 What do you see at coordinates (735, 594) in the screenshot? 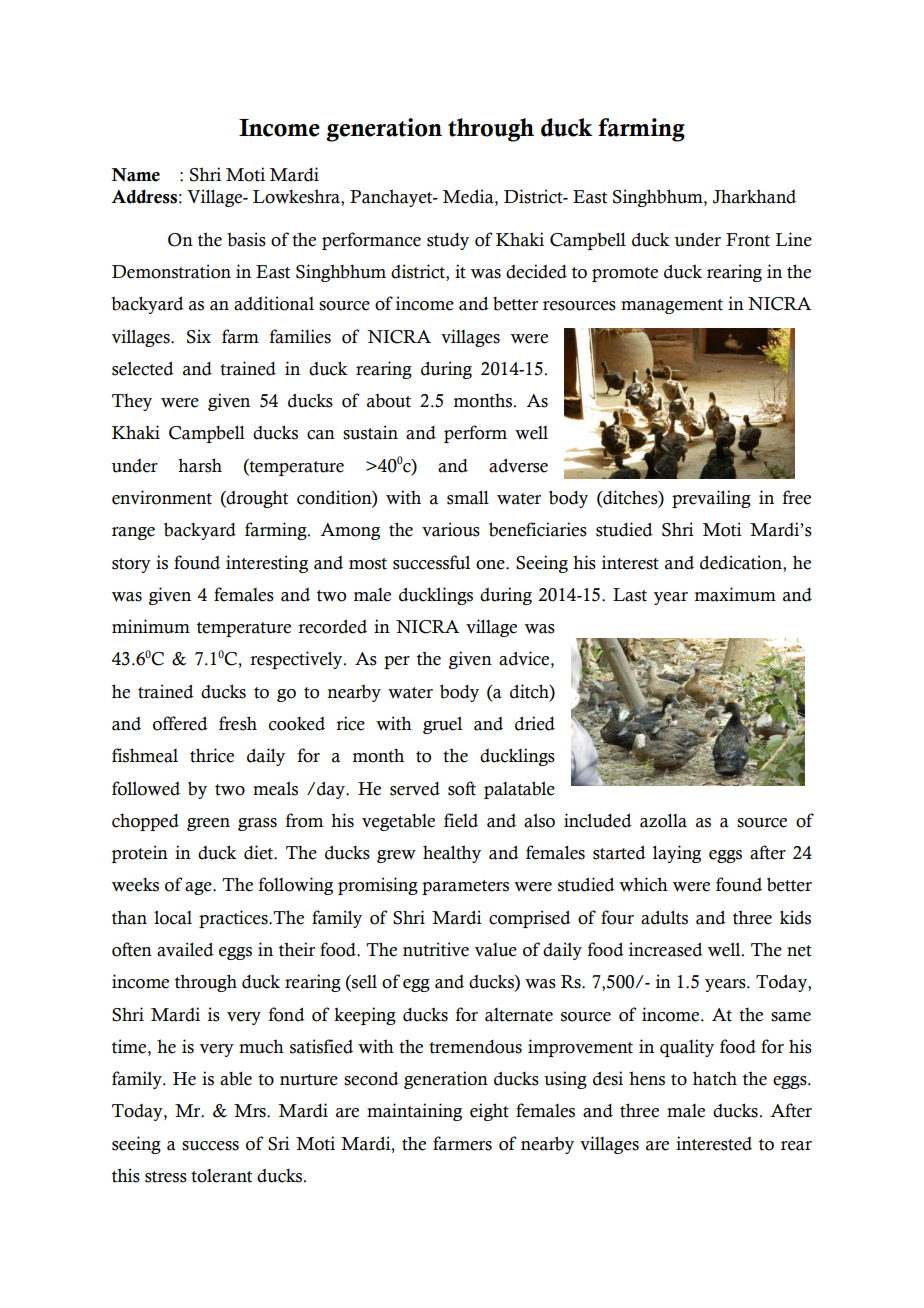
I see `maximum` at bounding box center [735, 594].
